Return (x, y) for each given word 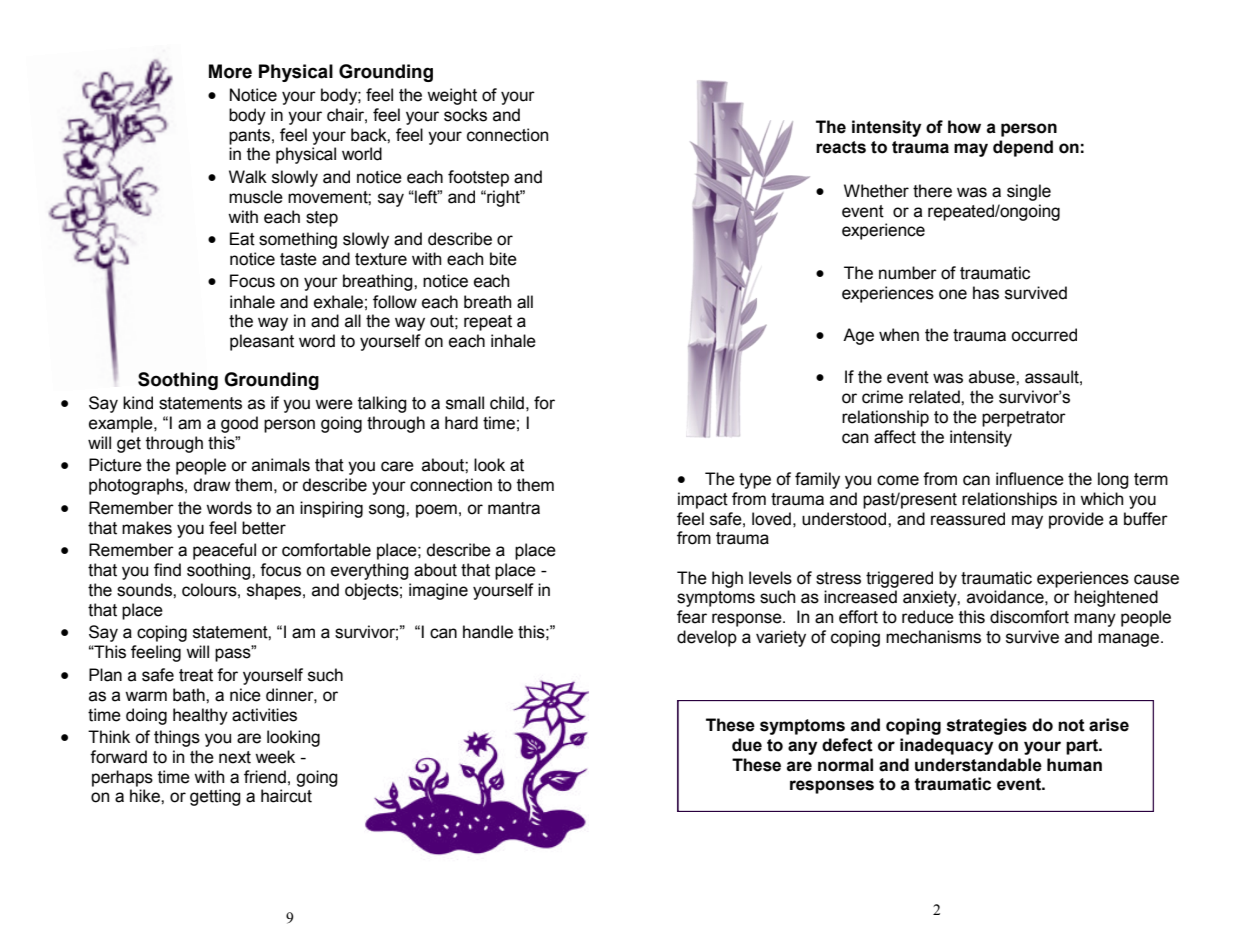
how (964, 127)
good (239, 424)
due (747, 745)
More (230, 71)
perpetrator (1024, 419)
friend (265, 777)
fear (692, 617)
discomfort (1029, 617)
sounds (145, 590)
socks (465, 115)
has (986, 293)
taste (298, 259)
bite (503, 259)
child (507, 403)
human (1074, 765)
